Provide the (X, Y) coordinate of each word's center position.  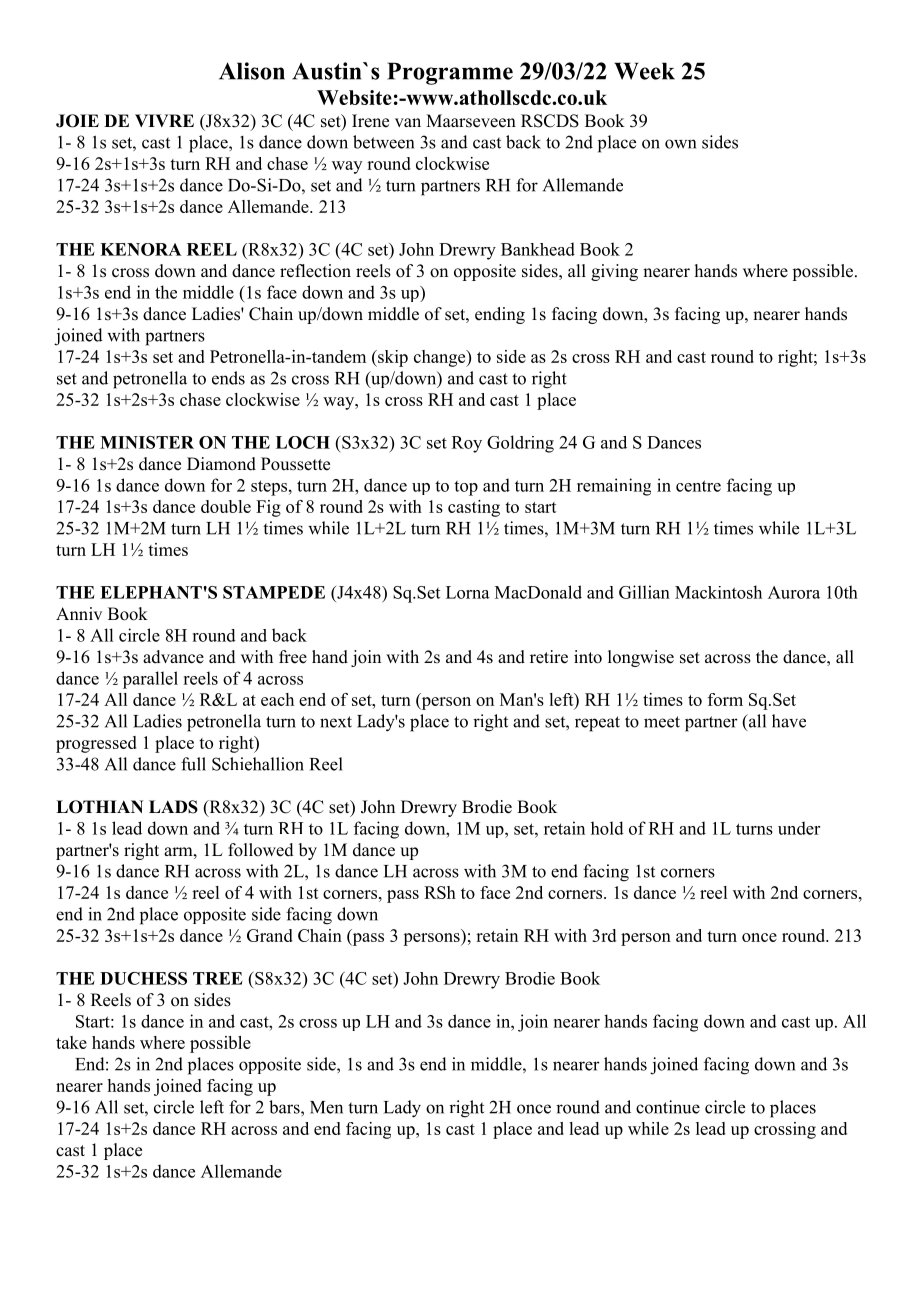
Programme (450, 73)
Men (326, 1107)
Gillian (644, 592)
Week (644, 71)
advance (173, 657)
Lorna (468, 592)
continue (668, 1107)
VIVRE (164, 120)
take (71, 1042)
